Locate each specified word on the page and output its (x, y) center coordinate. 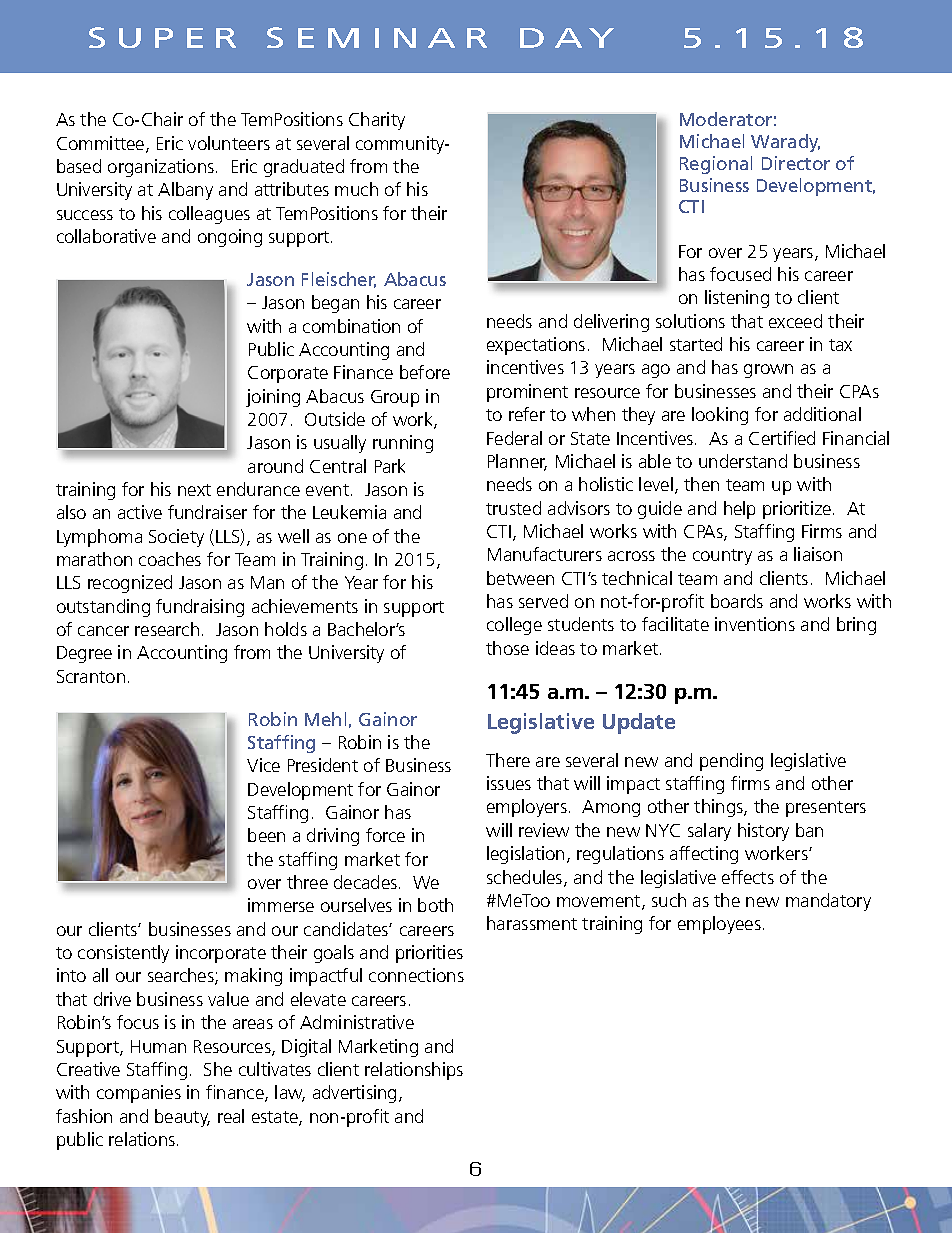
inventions (755, 624)
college (514, 626)
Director (796, 163)
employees (719, 925)
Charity (377, 121)
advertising (354, 1094)
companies (139, 1094)
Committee (102, 144)
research (167, 629)
